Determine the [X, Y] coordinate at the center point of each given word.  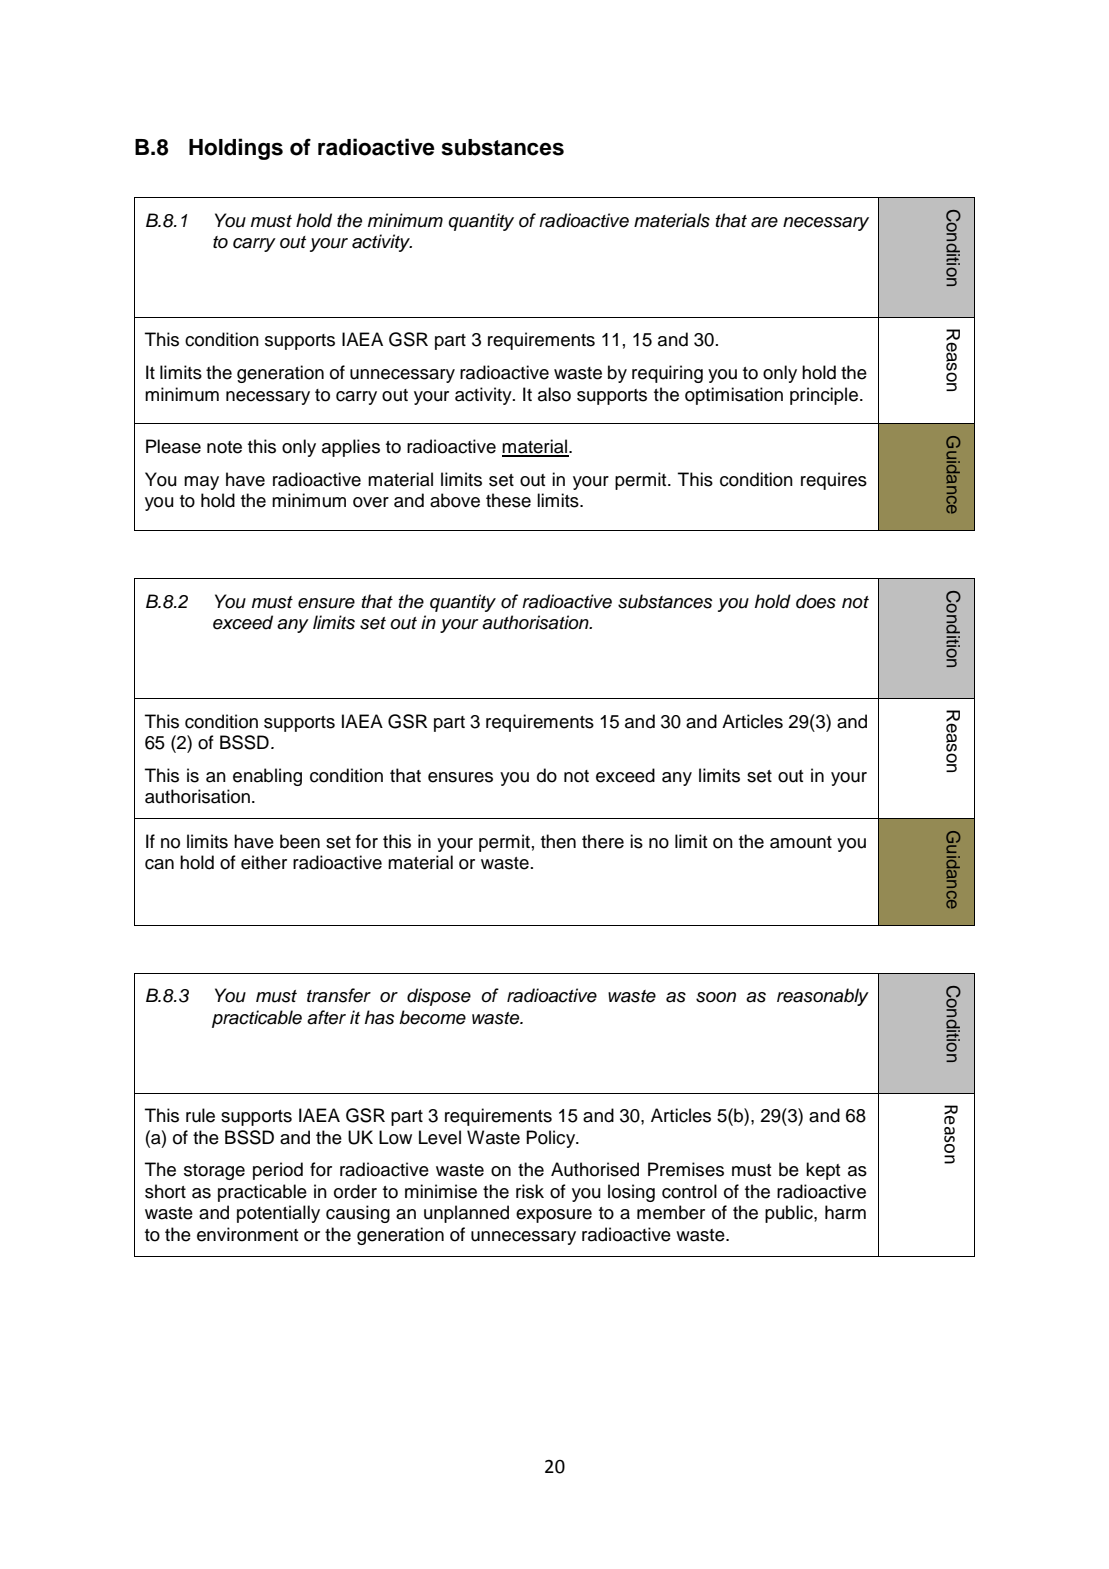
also [554, 394]
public [790, 1214]
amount [801, 842]
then [558, 841]
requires [834, 481]
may [201, 483]
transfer [339, 995]
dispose [439, 997]
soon [716, 997]
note [224, 447]
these [508, 500]
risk [530, 1191]
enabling [267, 777]
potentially [278, 1214]
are [764, 222]
